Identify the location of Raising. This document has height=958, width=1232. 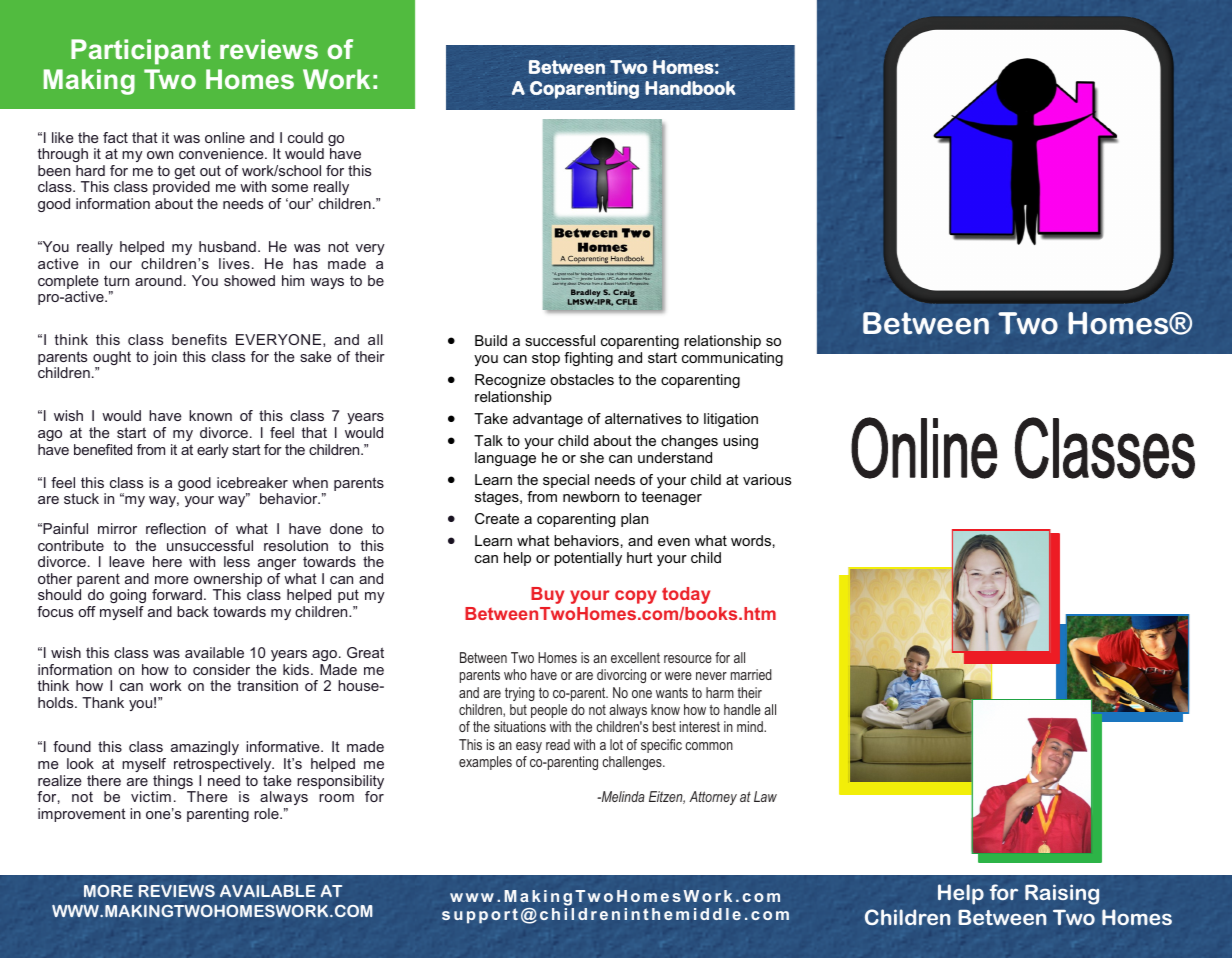
(1062, 894).
